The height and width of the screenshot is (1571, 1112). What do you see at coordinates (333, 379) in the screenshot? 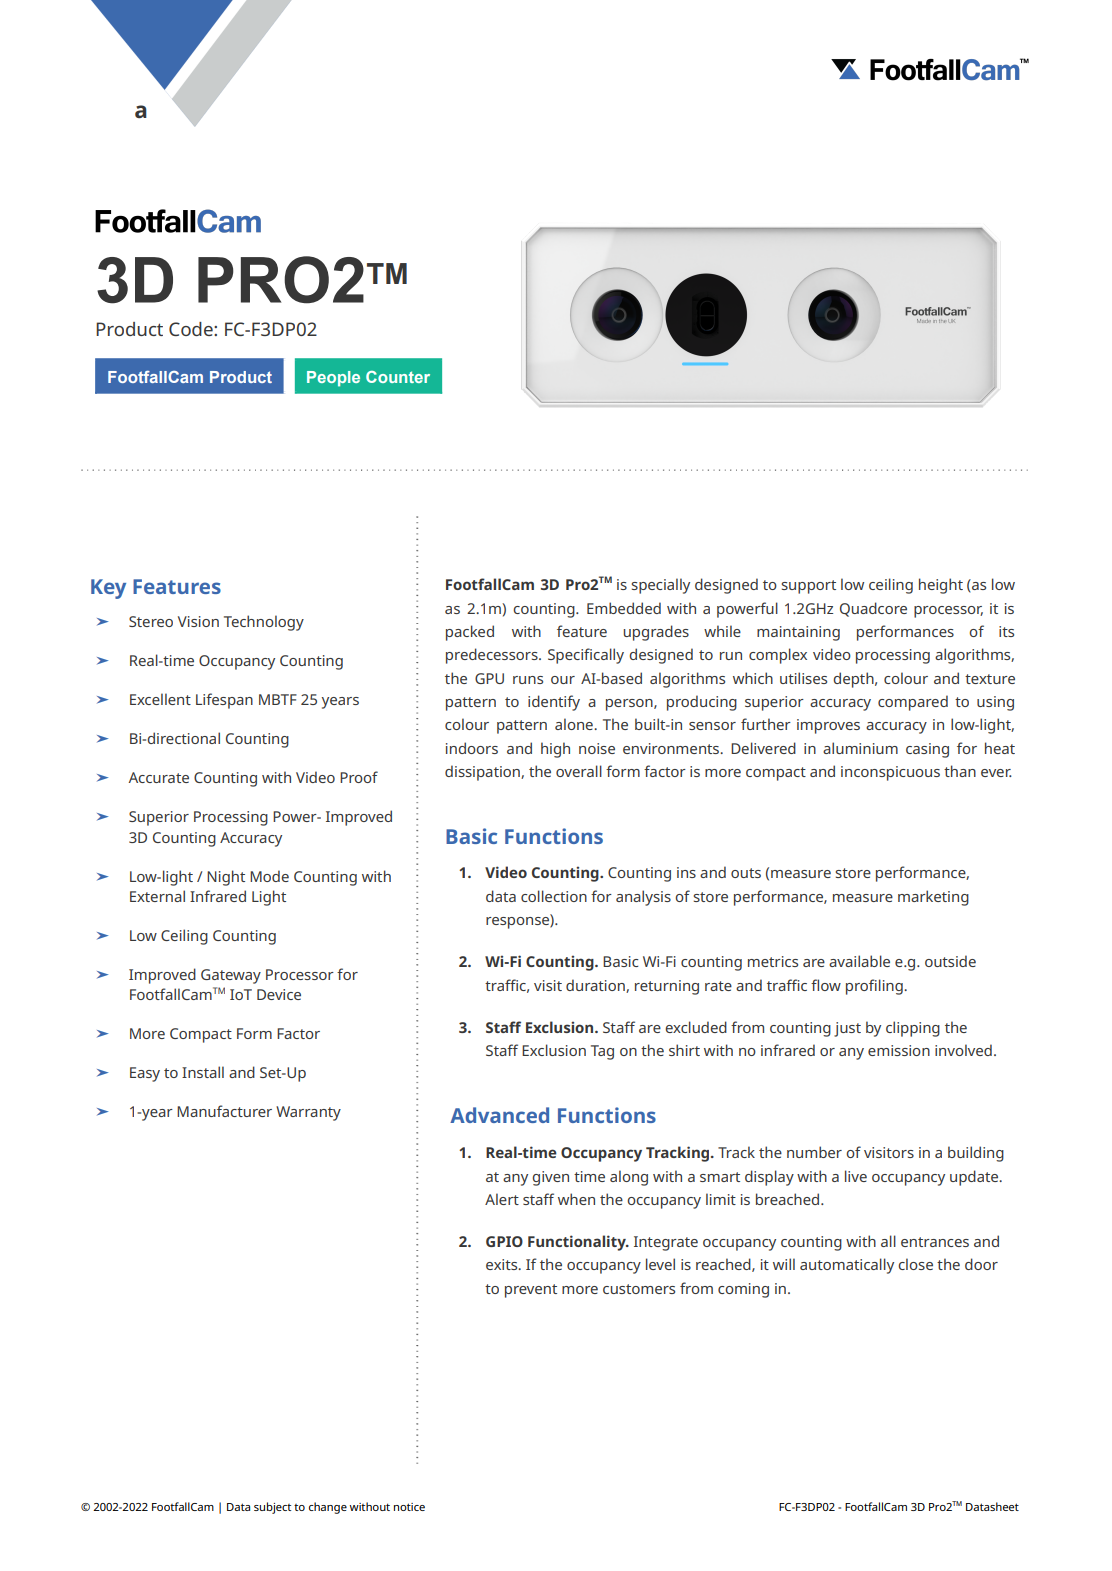
I see `People` at bounding box center [333, 379].
